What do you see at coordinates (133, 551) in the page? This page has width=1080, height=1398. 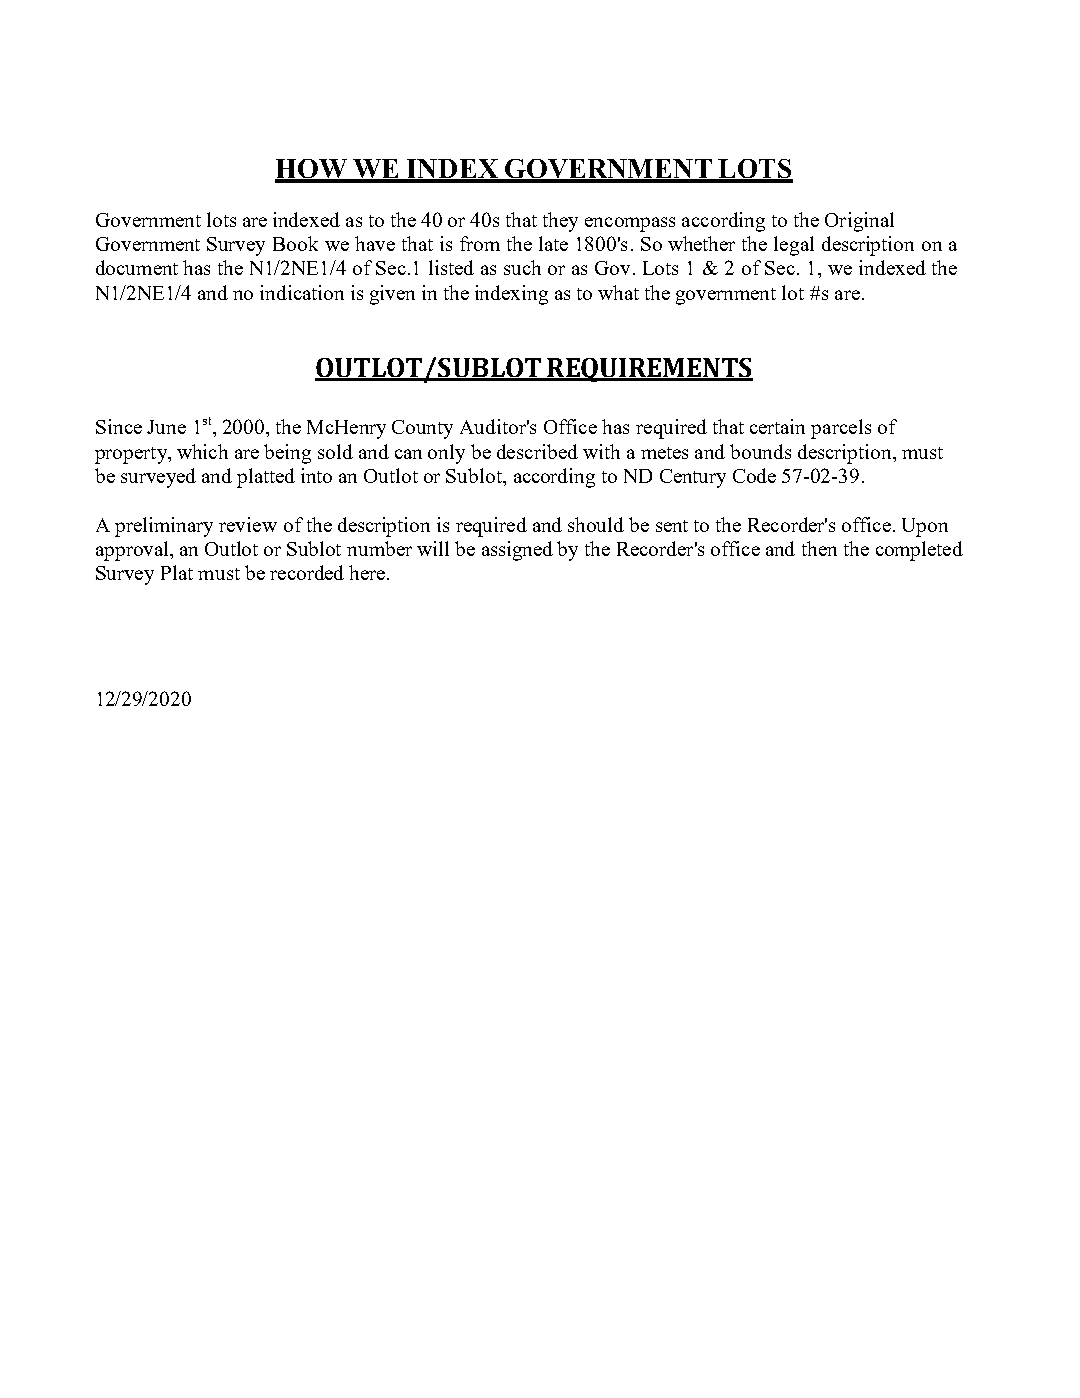 I see `approval` at bounding box center [133, 551].
